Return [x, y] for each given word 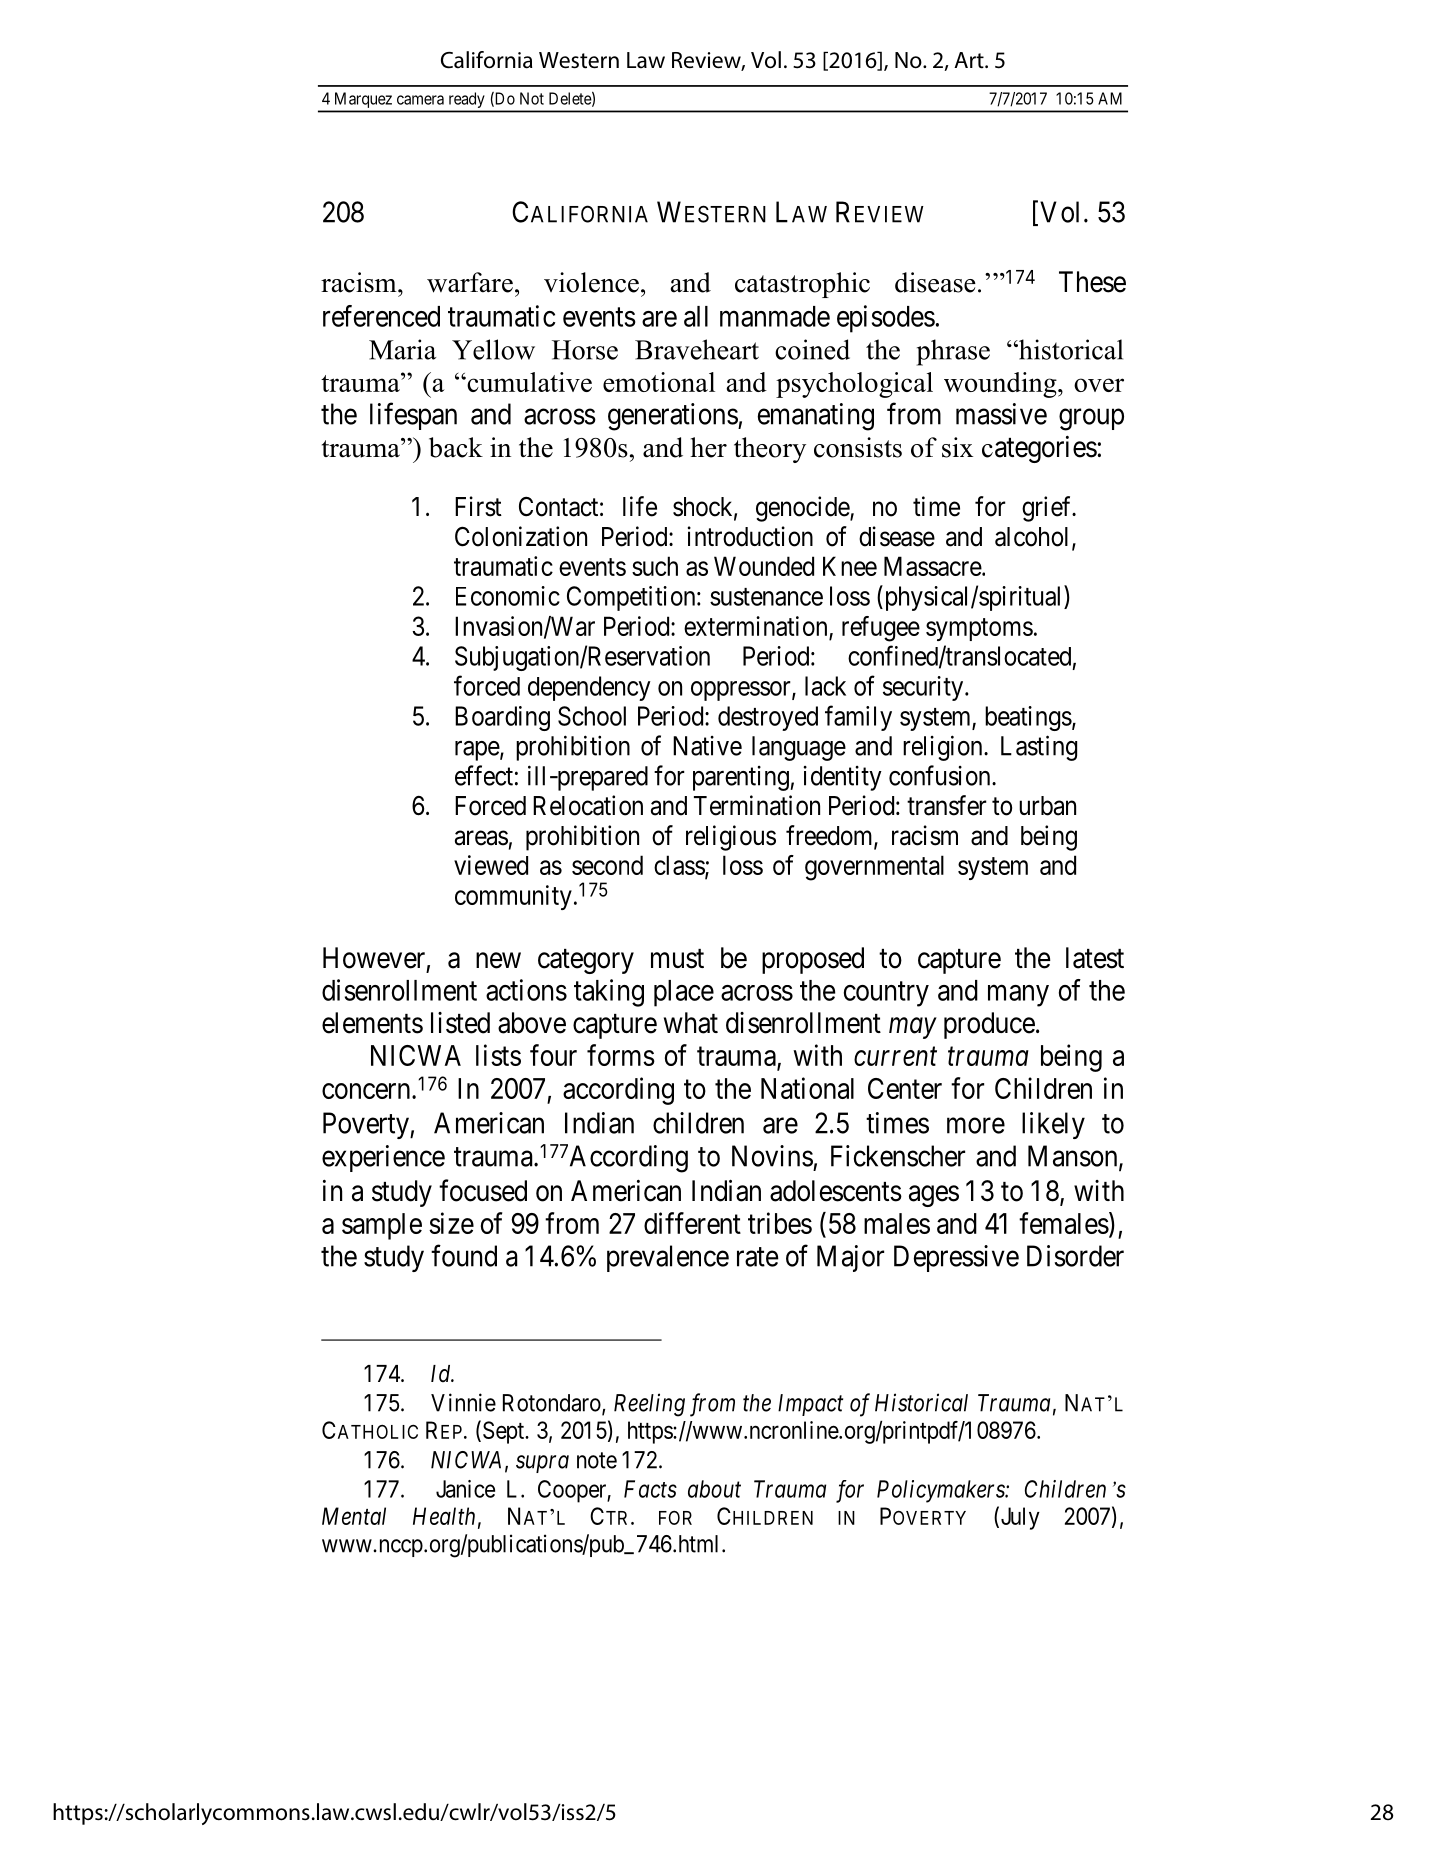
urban [1047, 806]
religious [731, 838]
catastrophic [802, 285]
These [1092, 282]
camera [420, 100]
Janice [465, 1489]
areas [481, 838]
